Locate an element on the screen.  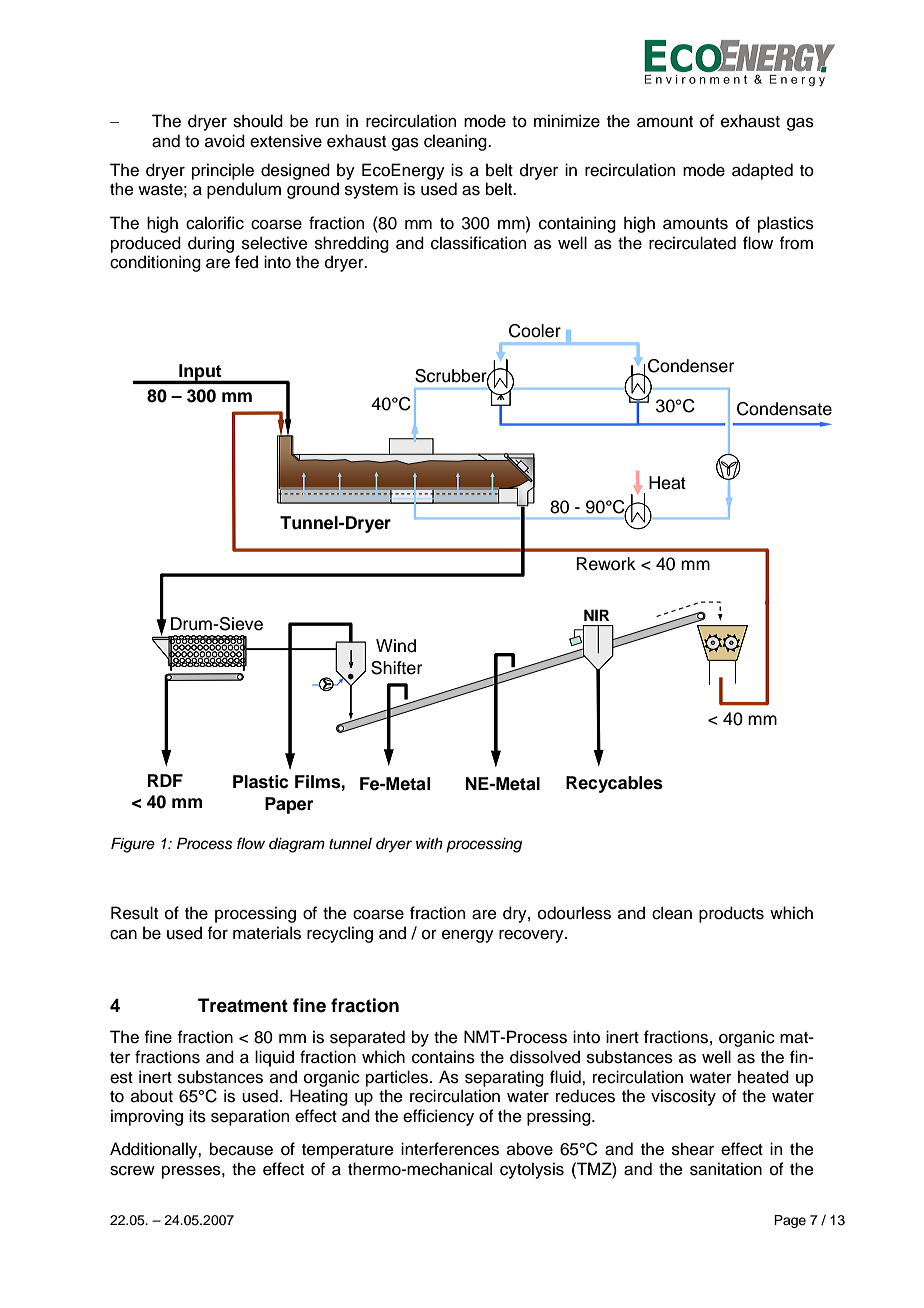
RDF is located at coordinates (165, 780).
